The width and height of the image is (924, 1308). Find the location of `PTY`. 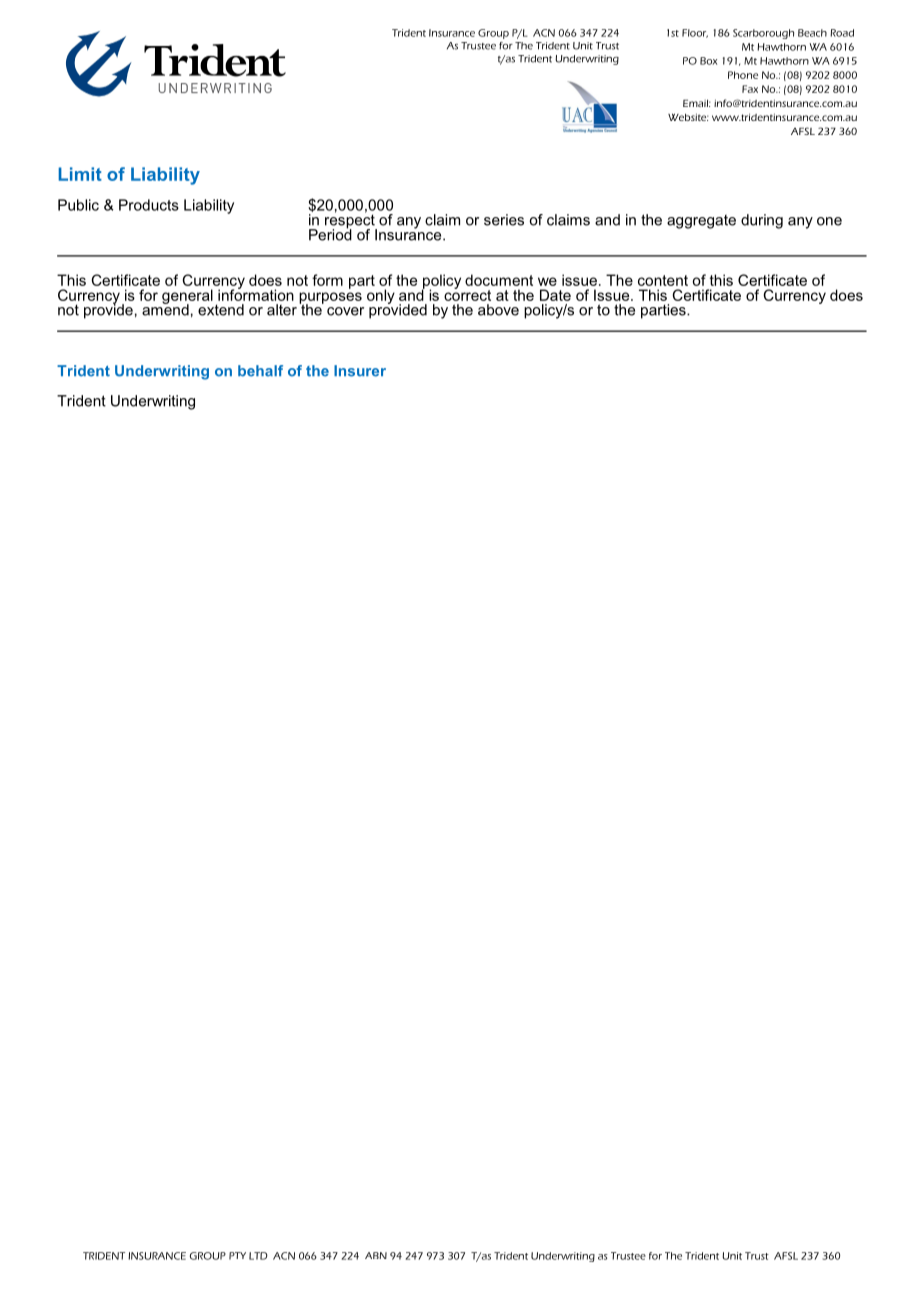

PTY is located at coordinates (237, 1256).
